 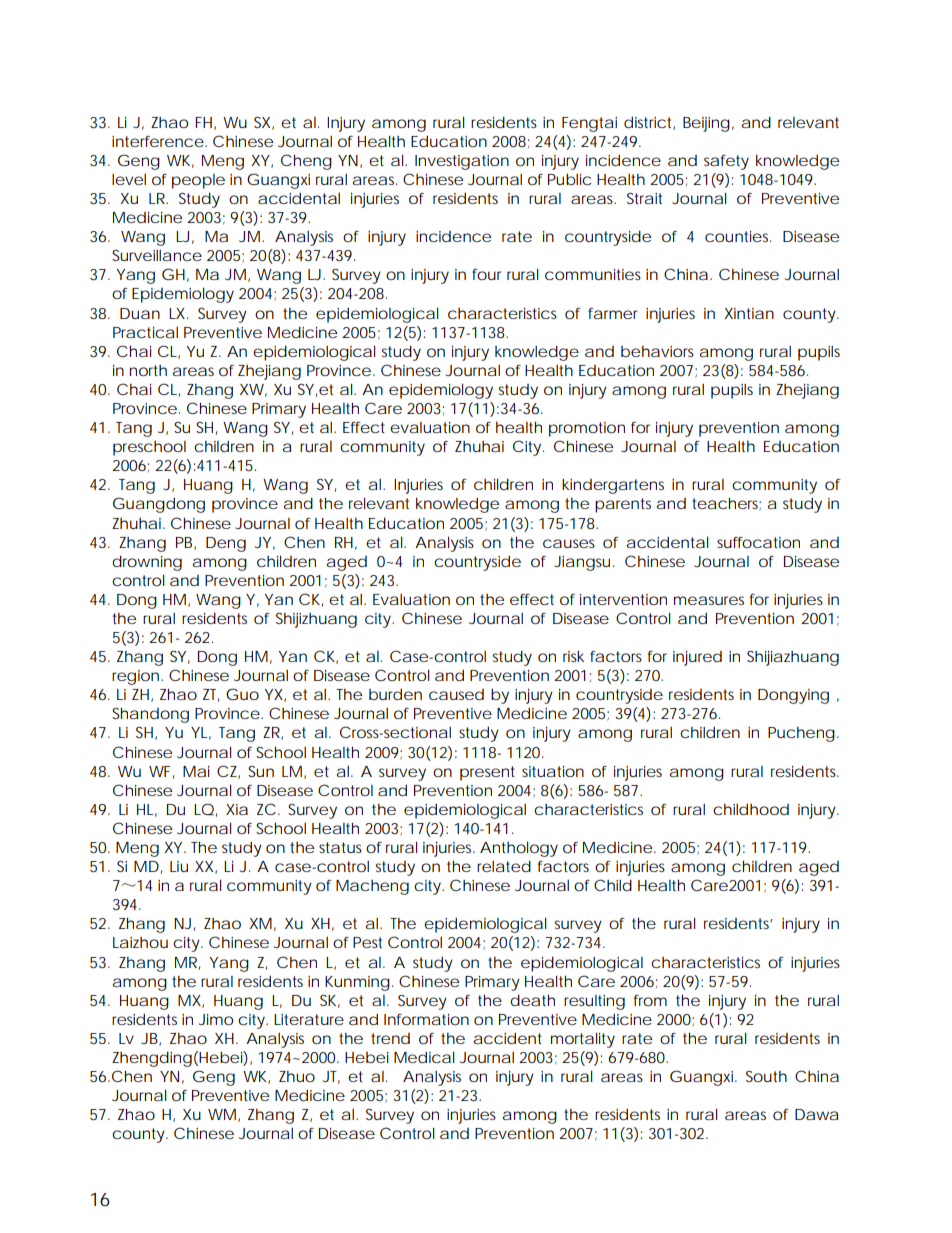 I want to click on Medical, so click(x=424, y=1057).
